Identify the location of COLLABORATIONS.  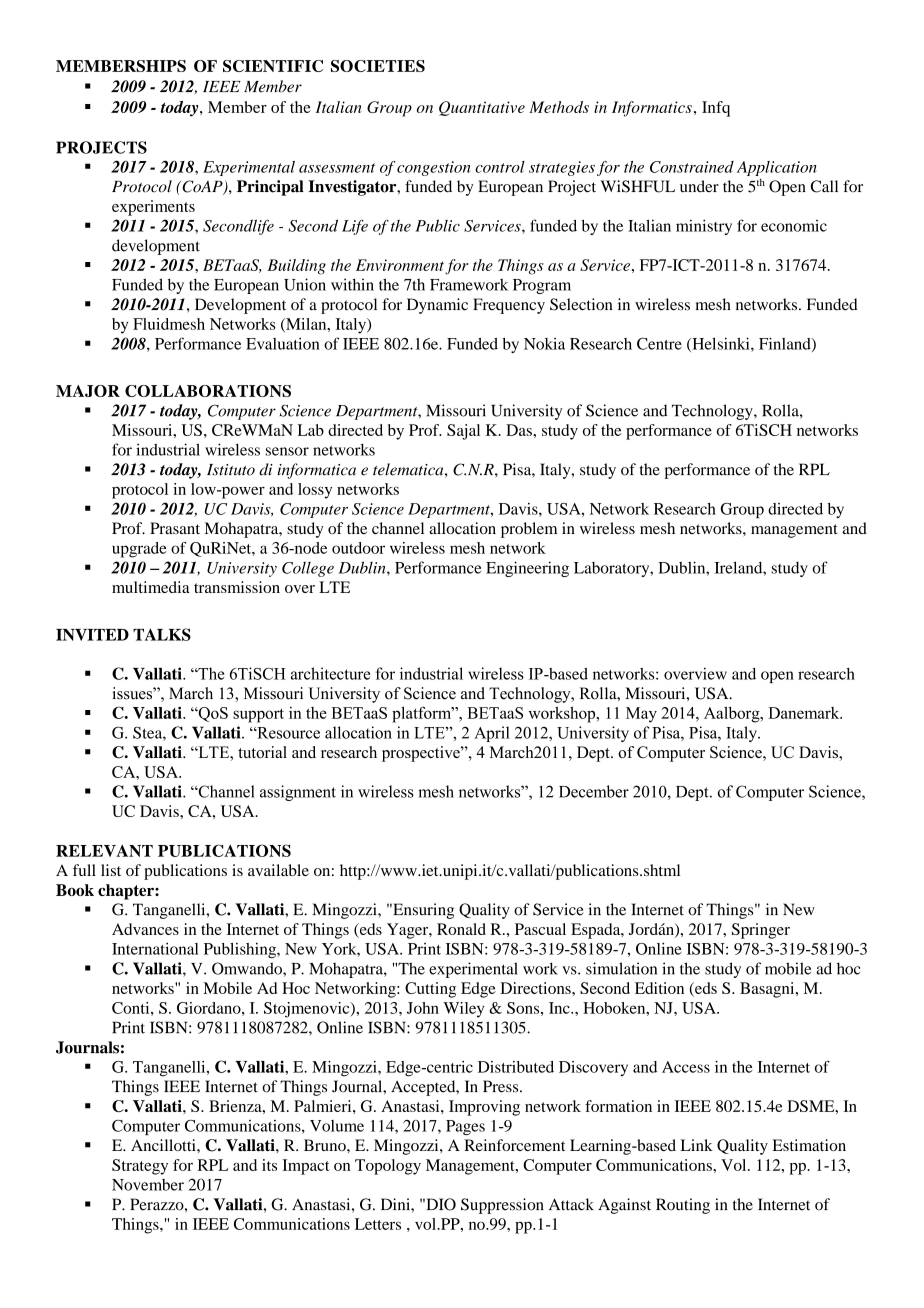
(208, 391).
